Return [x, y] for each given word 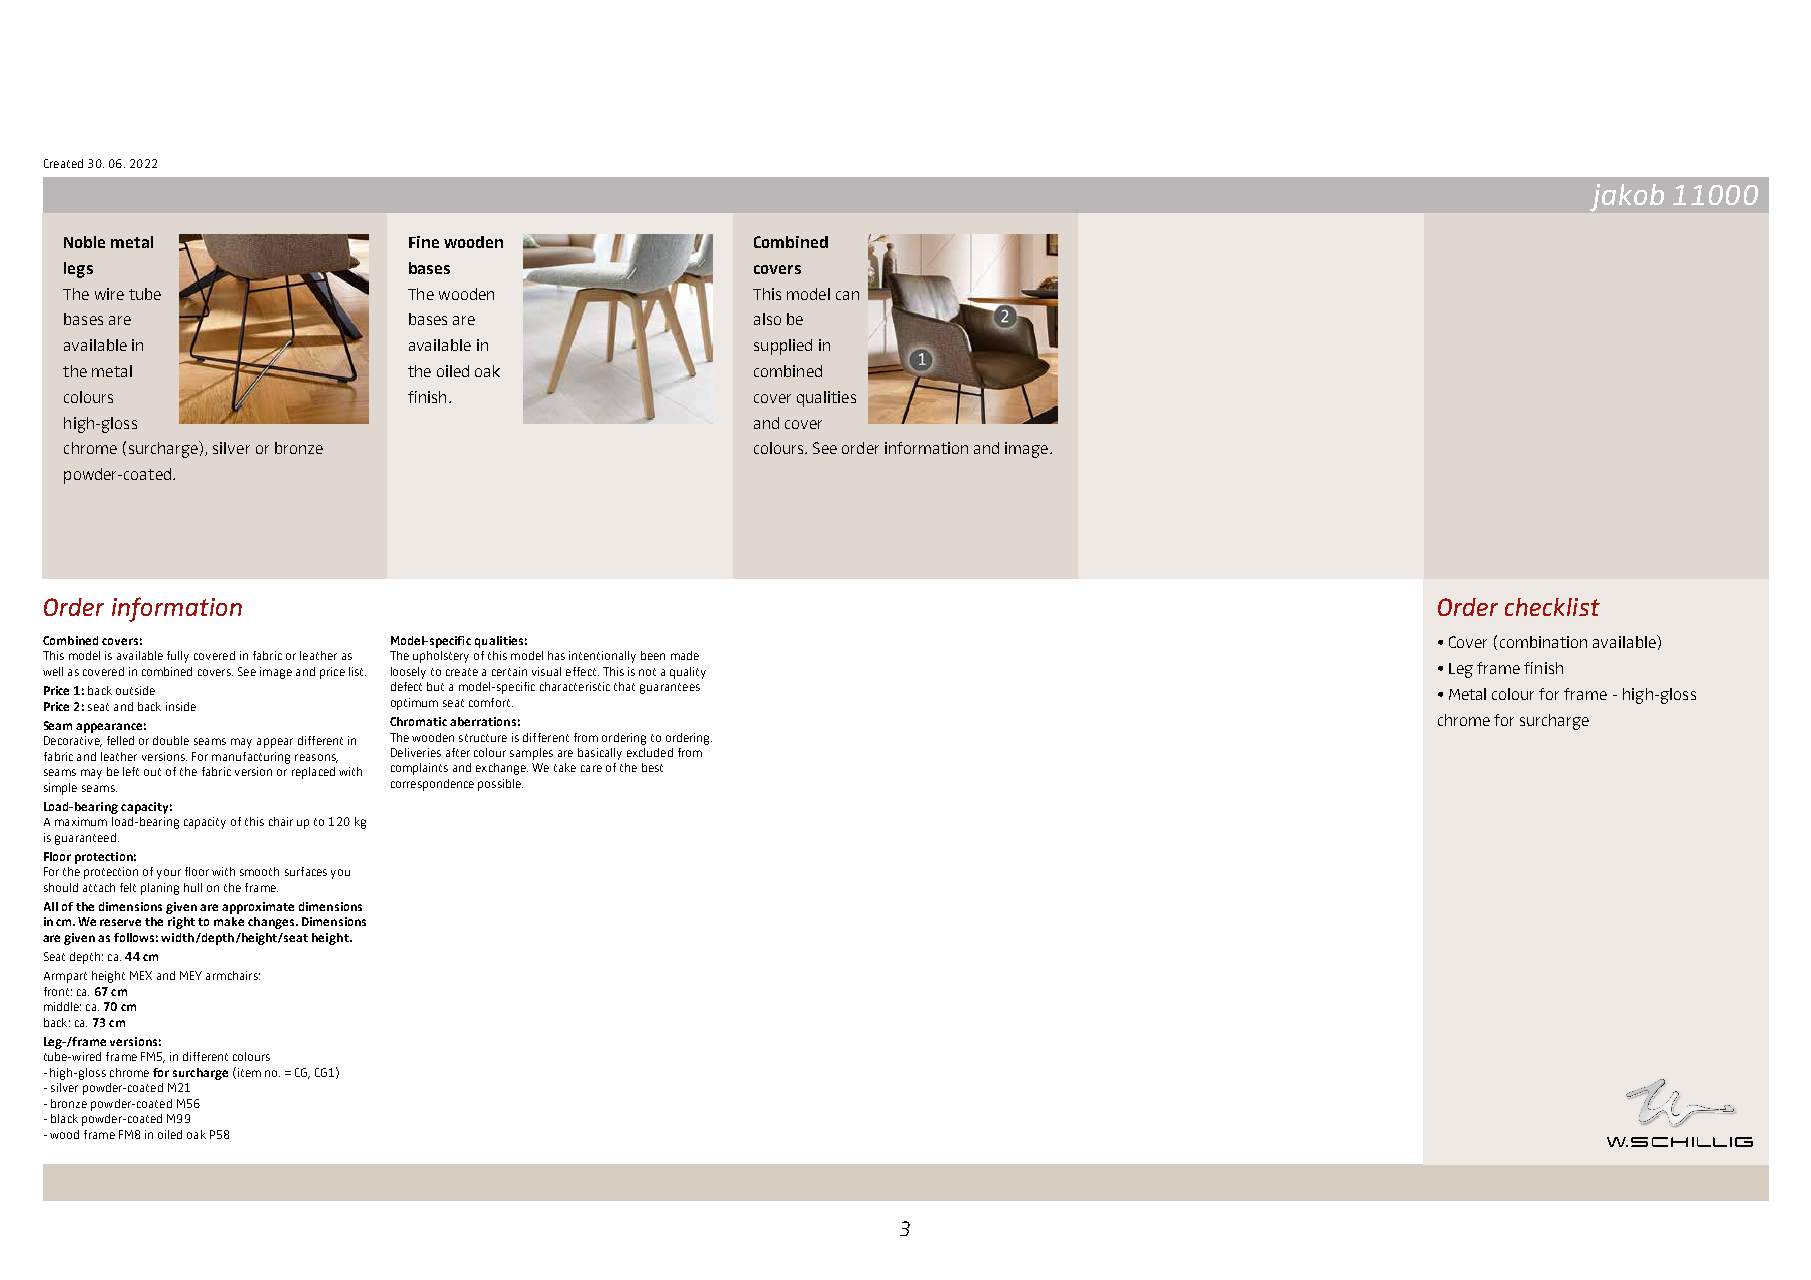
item [248, 1073]
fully [178, 657]
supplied [783, 347]
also [767, 319]
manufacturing [251, 758]
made [685, 655]
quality [688, 673]
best [652, 767]
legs [78, 270]
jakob [1627, 198]
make [229, 921]
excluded [650, 752]
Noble [84, 242]
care [591, 768]
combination [1543, 642]
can [847, 295]
